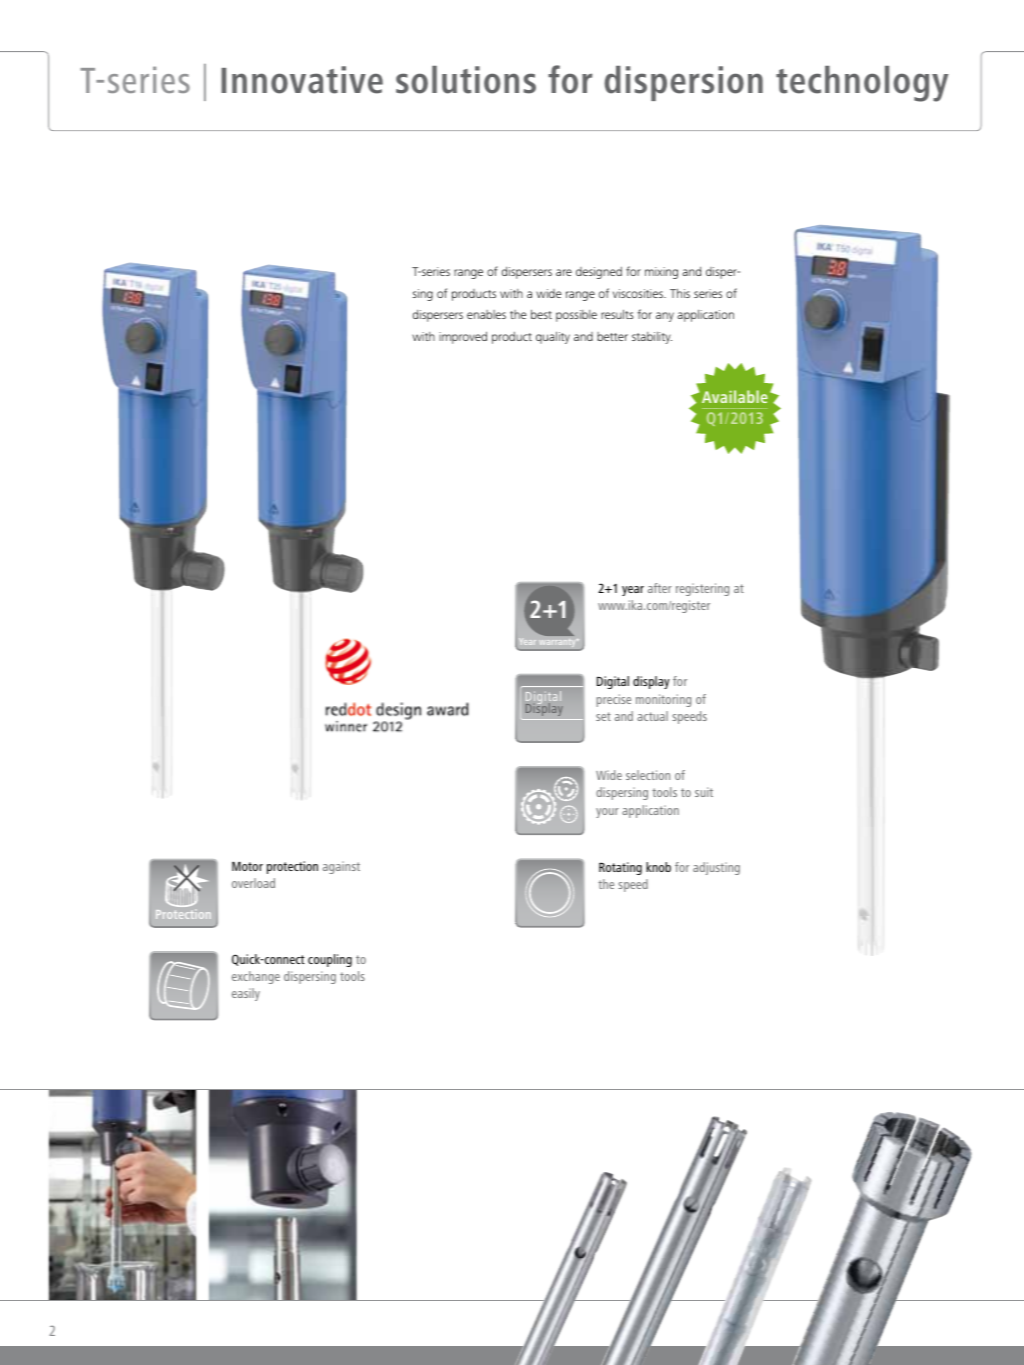 The image size is (1024, 1365). Describe the element at coordinates (463, 337) in the document. I see `improved` at that location.
